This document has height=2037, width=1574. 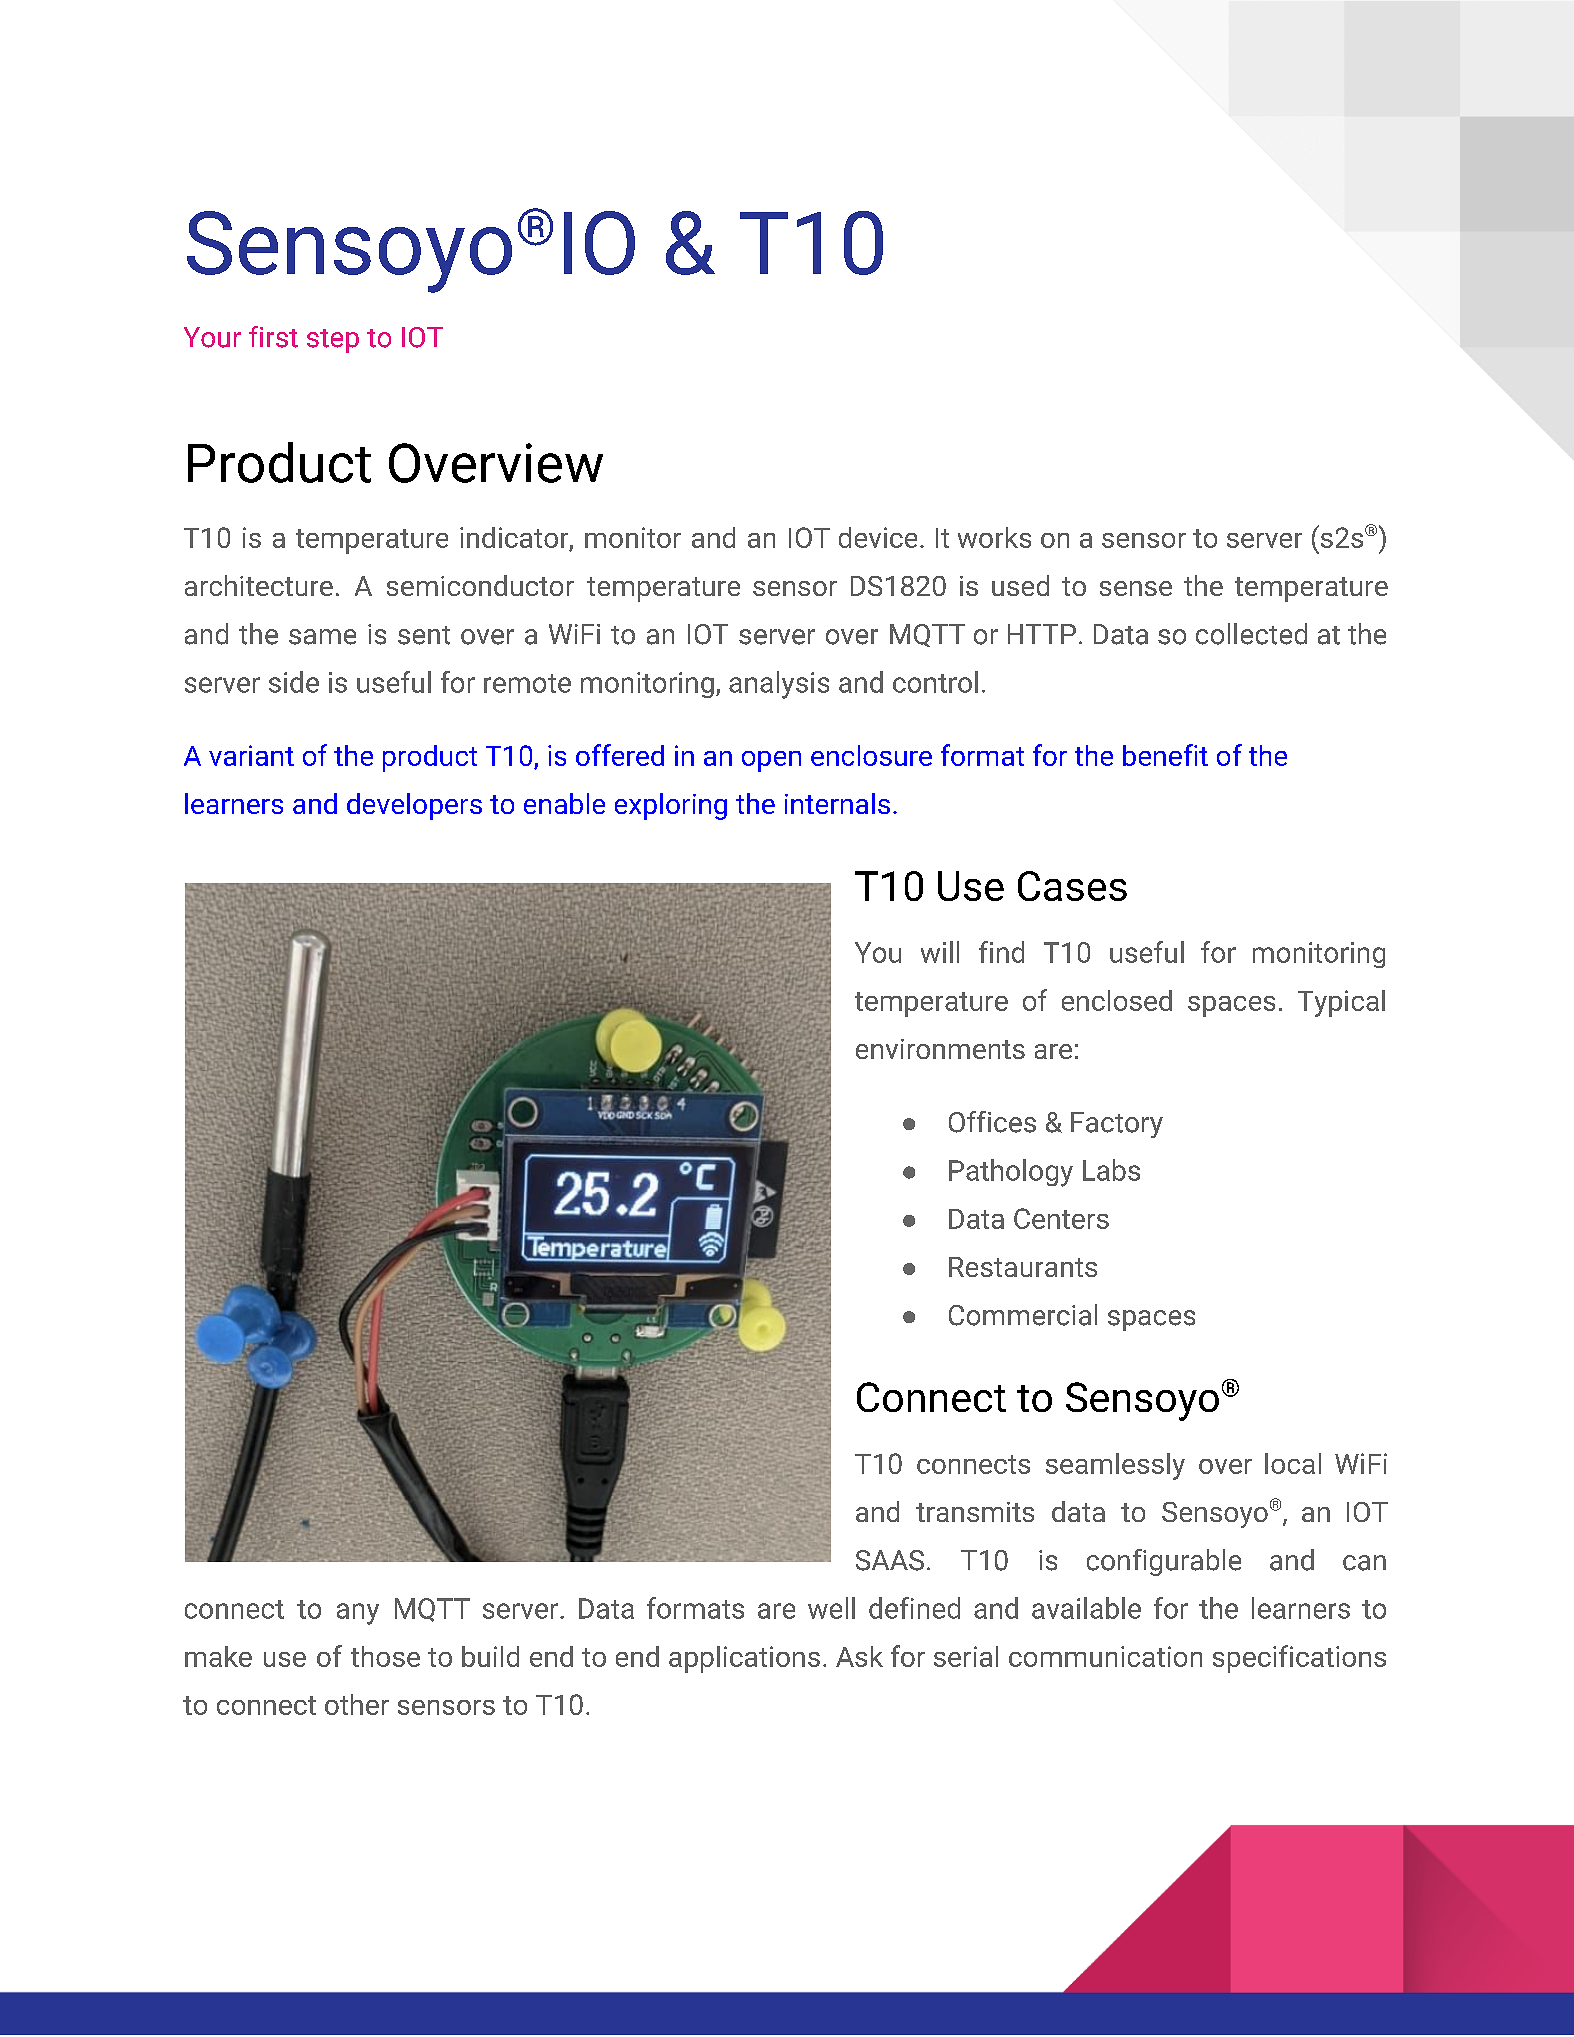 What do you see at coordinates (1117, 1000) in the document?
I see `enclosed` at bounding box center [1117, 1000].
